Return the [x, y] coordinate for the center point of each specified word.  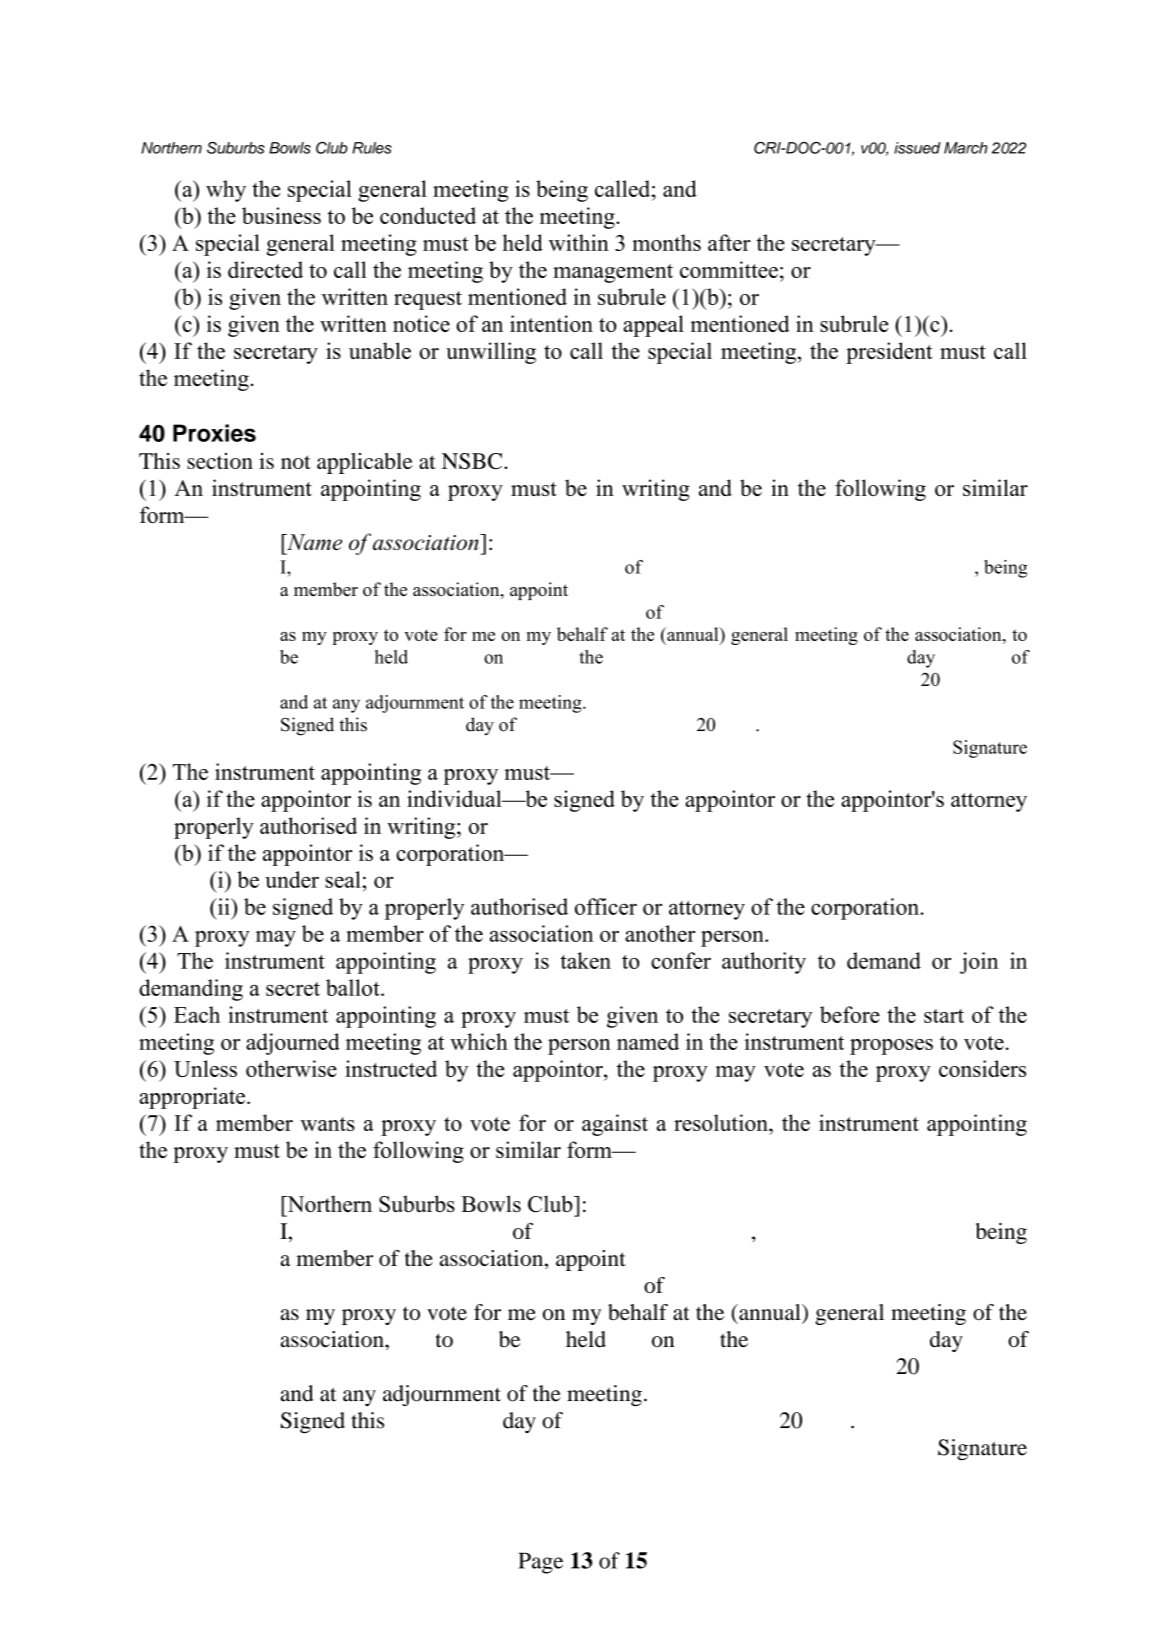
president [889, 353]
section [220, 461]
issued [917, 148]
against [615, 1125]
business [281, 215]
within [579, 242]
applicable [365, 463]
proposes [891, 1047]
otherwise [291, 1068]
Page [540, 1563]
